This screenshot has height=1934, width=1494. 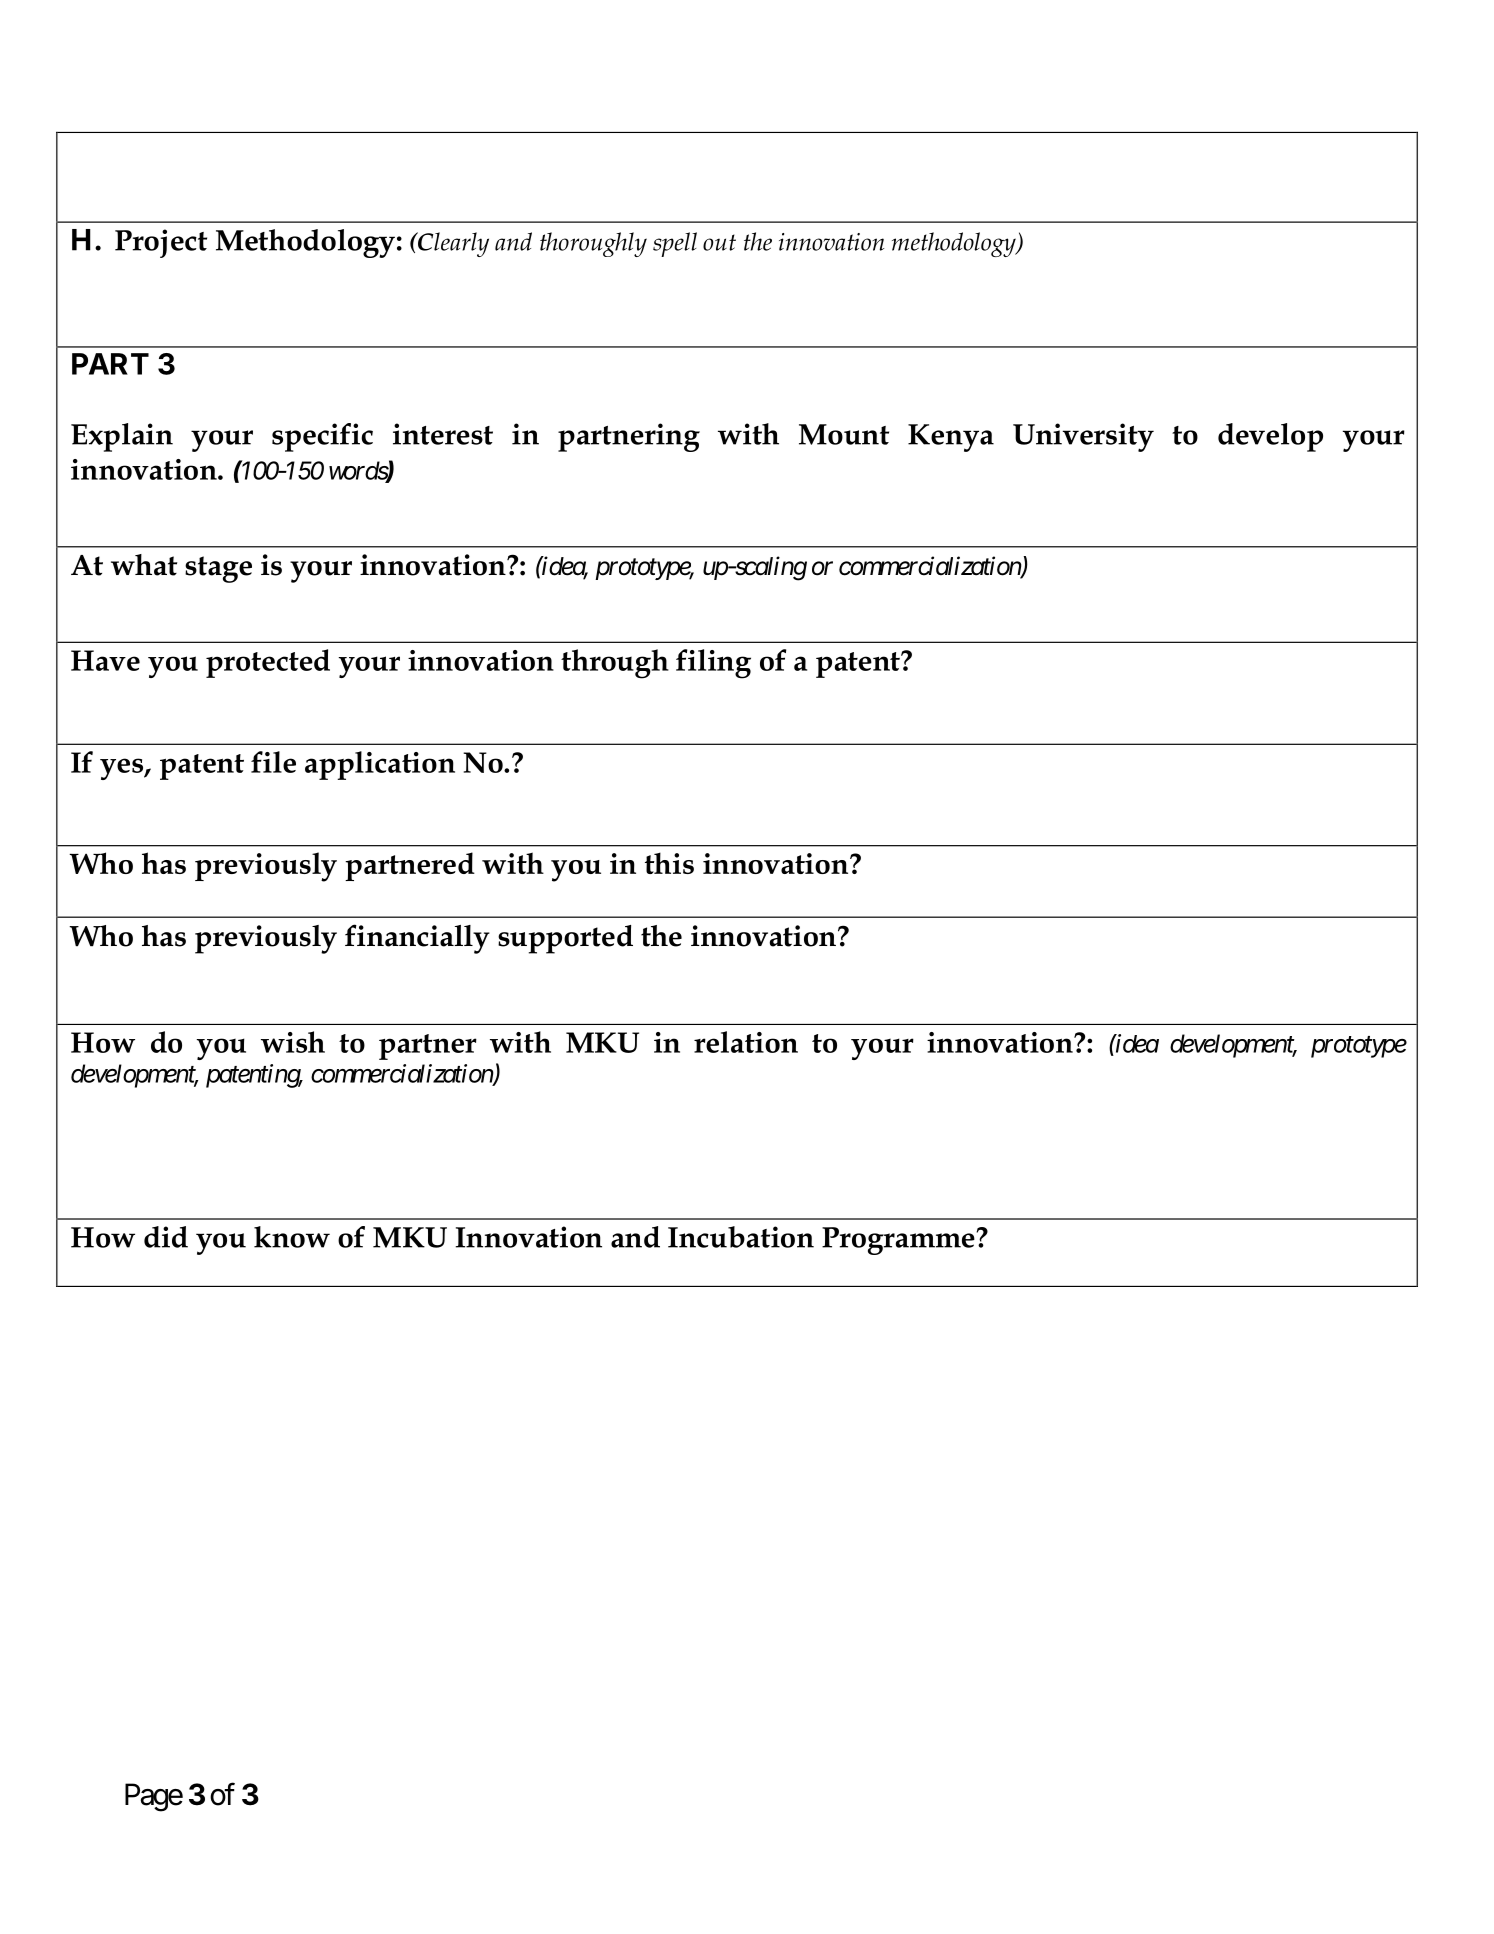 I want to click on Kenya, so click(x=951, y=438).
